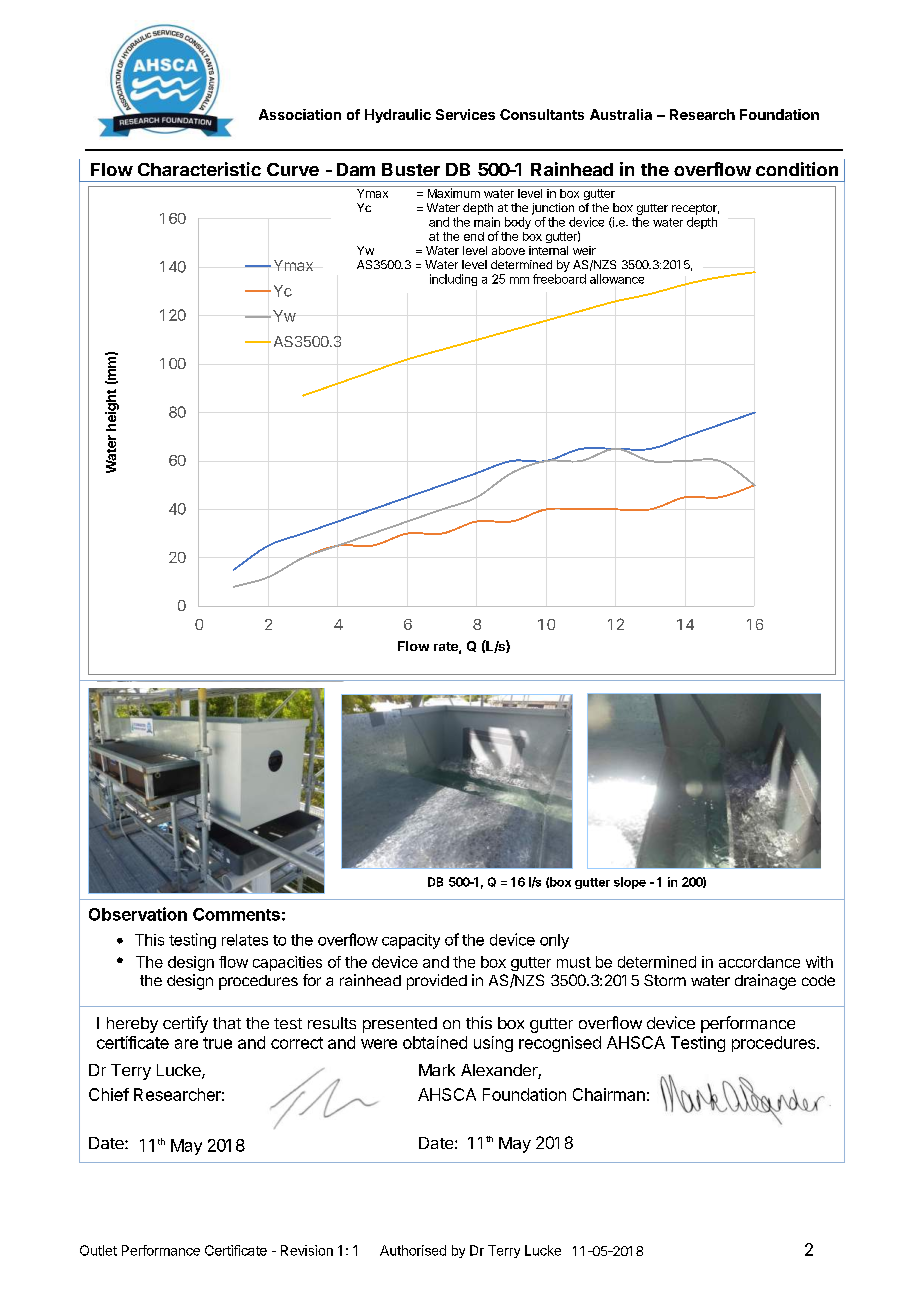  Describe the element at coordinates (98, 1250) in the screenshot. I see `Outlet` at that location.
